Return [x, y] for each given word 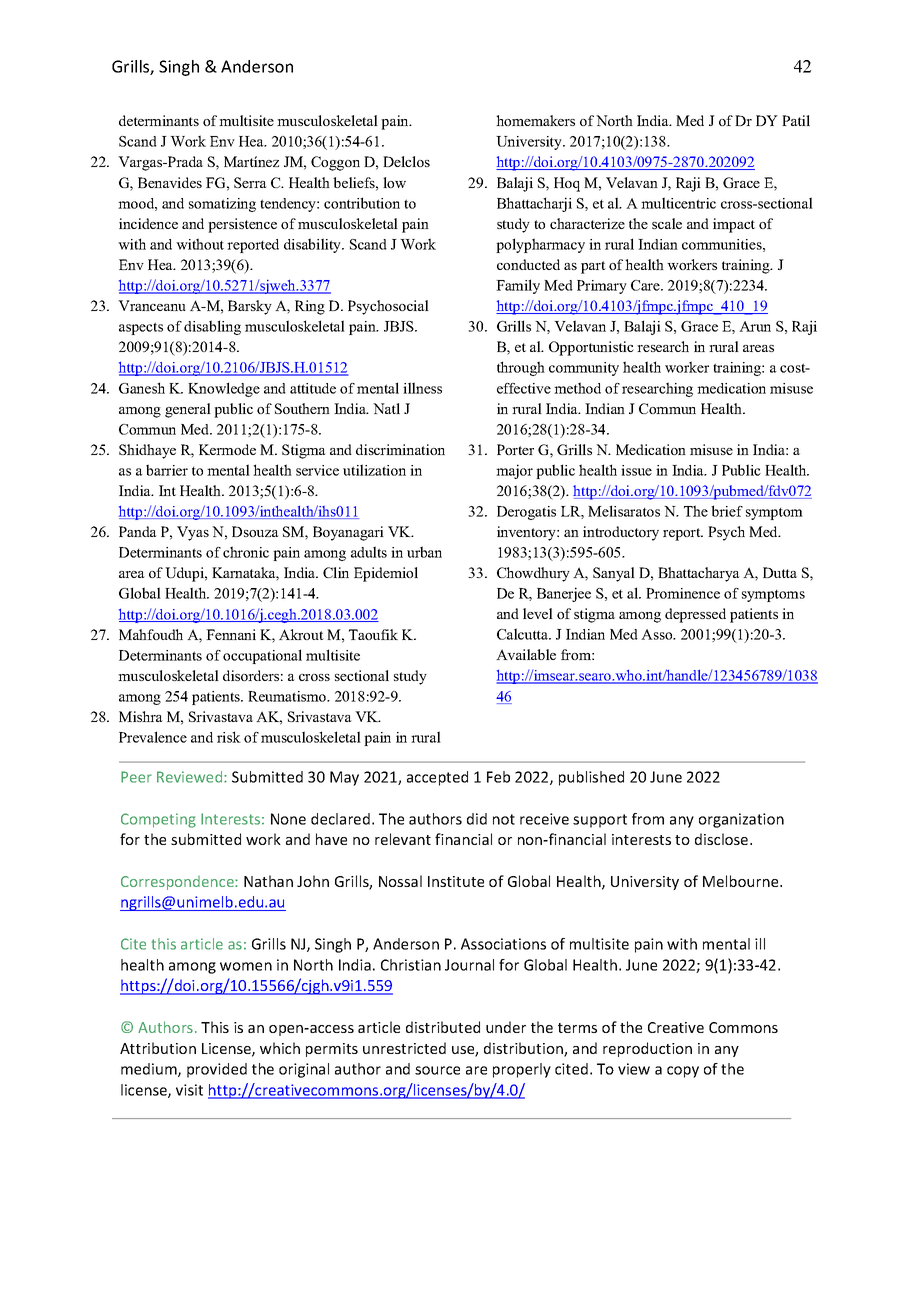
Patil [796, 120]
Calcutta [524, 634]
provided [217, 1070]
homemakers [535, 120]
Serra [250, 182]
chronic [246, 552]
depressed [695, 615]
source [437, 1070]
